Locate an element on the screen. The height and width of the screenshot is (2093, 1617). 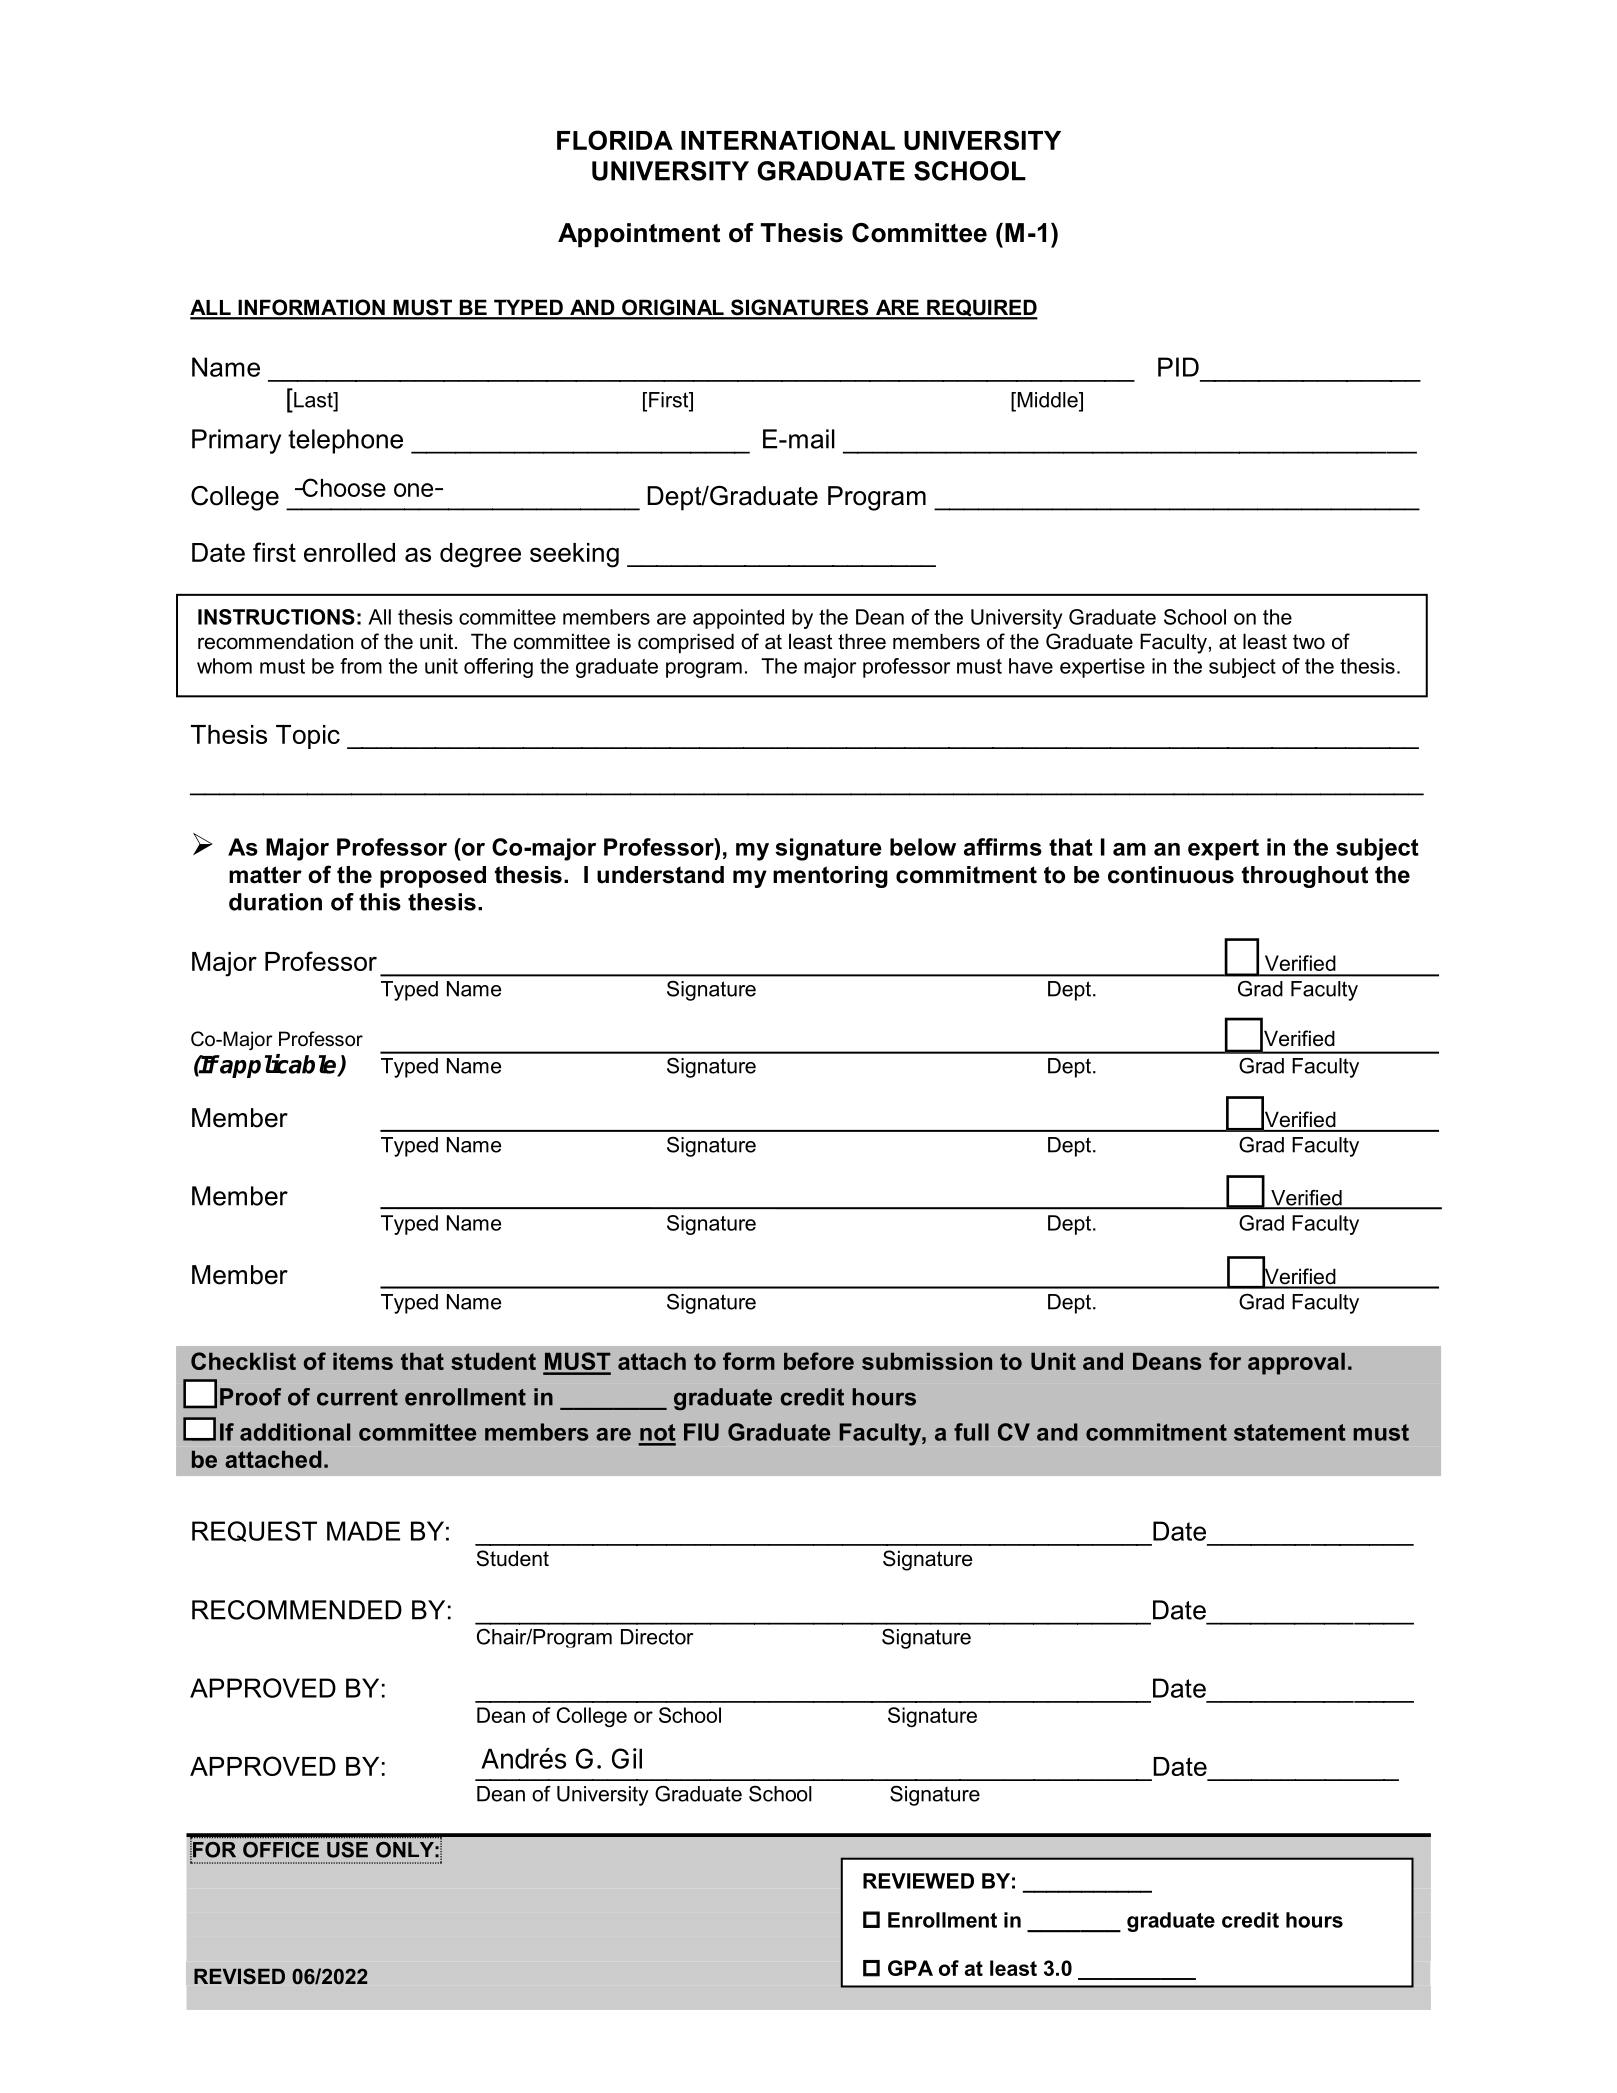
Topic is located at coordinates (308, 737).
